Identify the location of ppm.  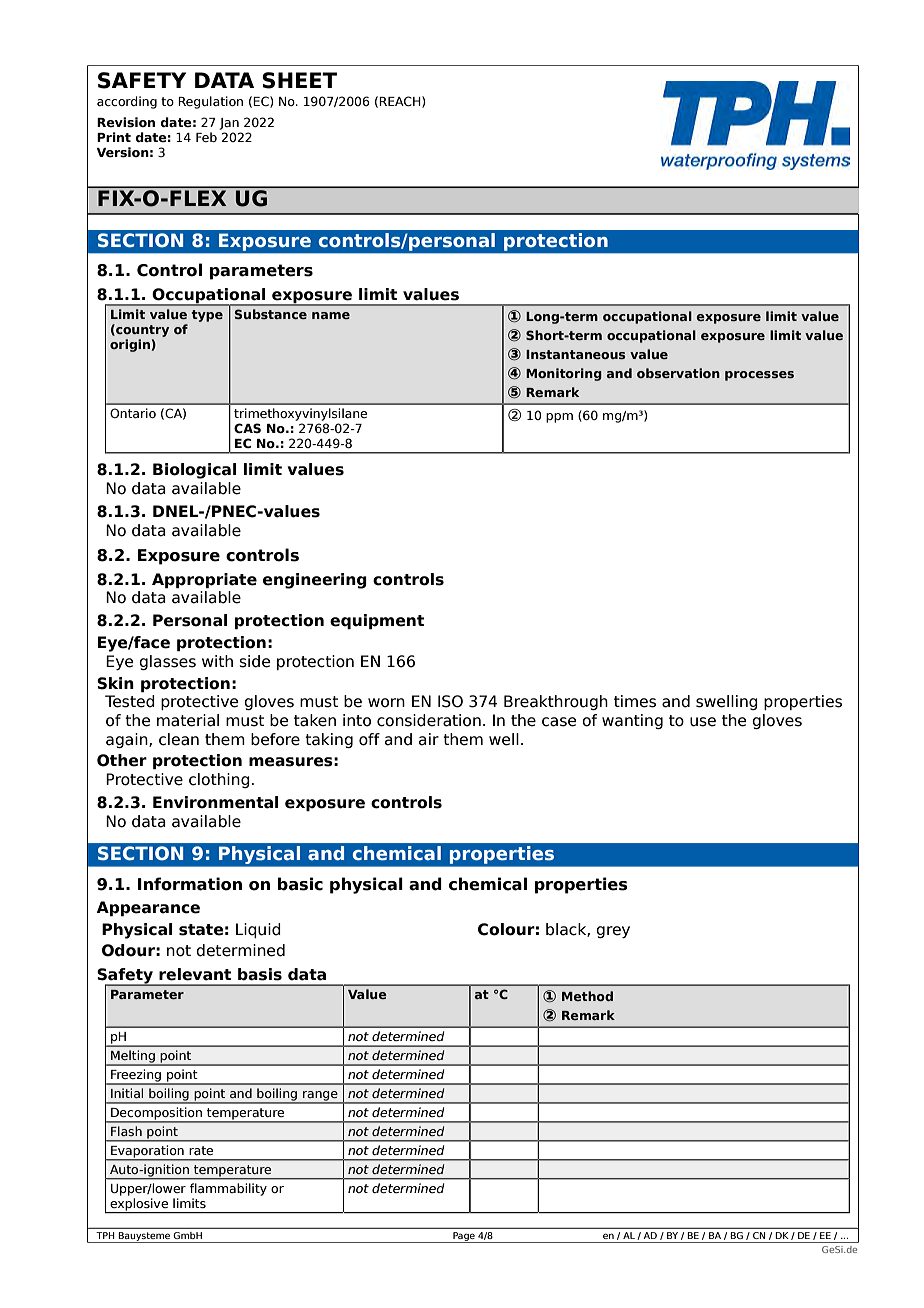
(559, 418).
